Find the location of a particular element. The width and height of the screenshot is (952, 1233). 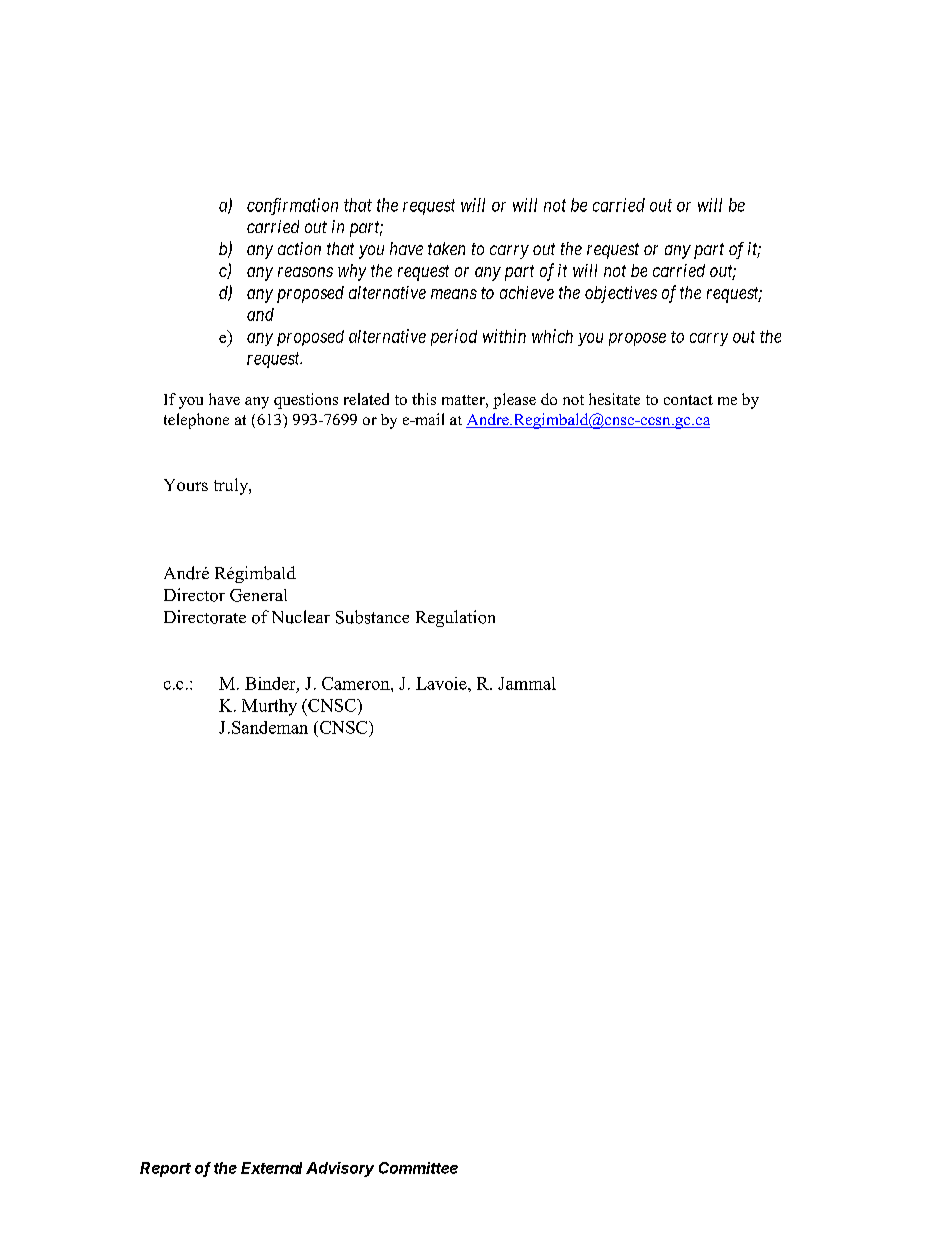

Yours is located at coordinates (186, 485).
